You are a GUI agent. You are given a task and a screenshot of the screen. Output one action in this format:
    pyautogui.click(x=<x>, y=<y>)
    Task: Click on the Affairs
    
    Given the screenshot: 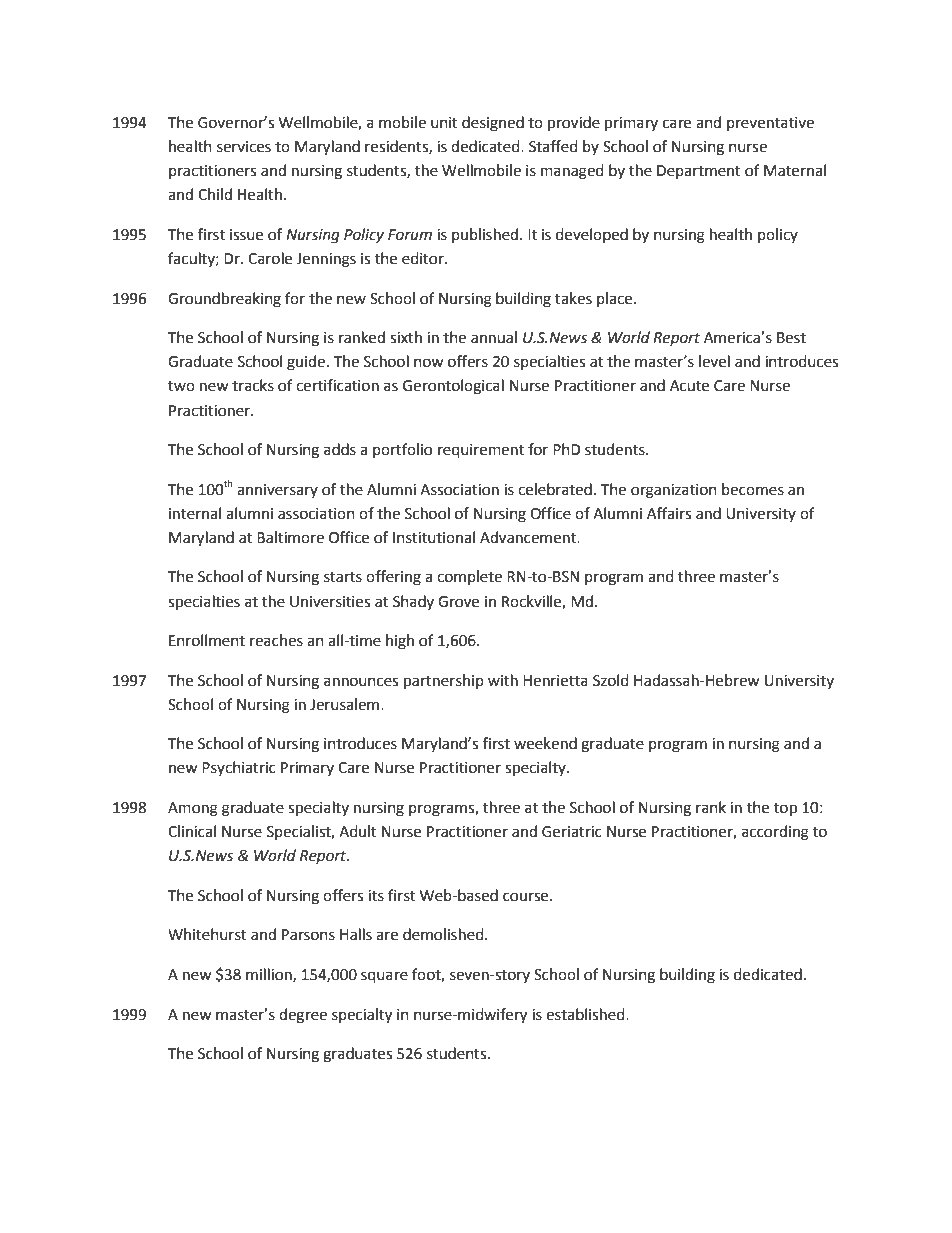 What is the action you would take?
    pyautogui.click(x=669, y=513)
